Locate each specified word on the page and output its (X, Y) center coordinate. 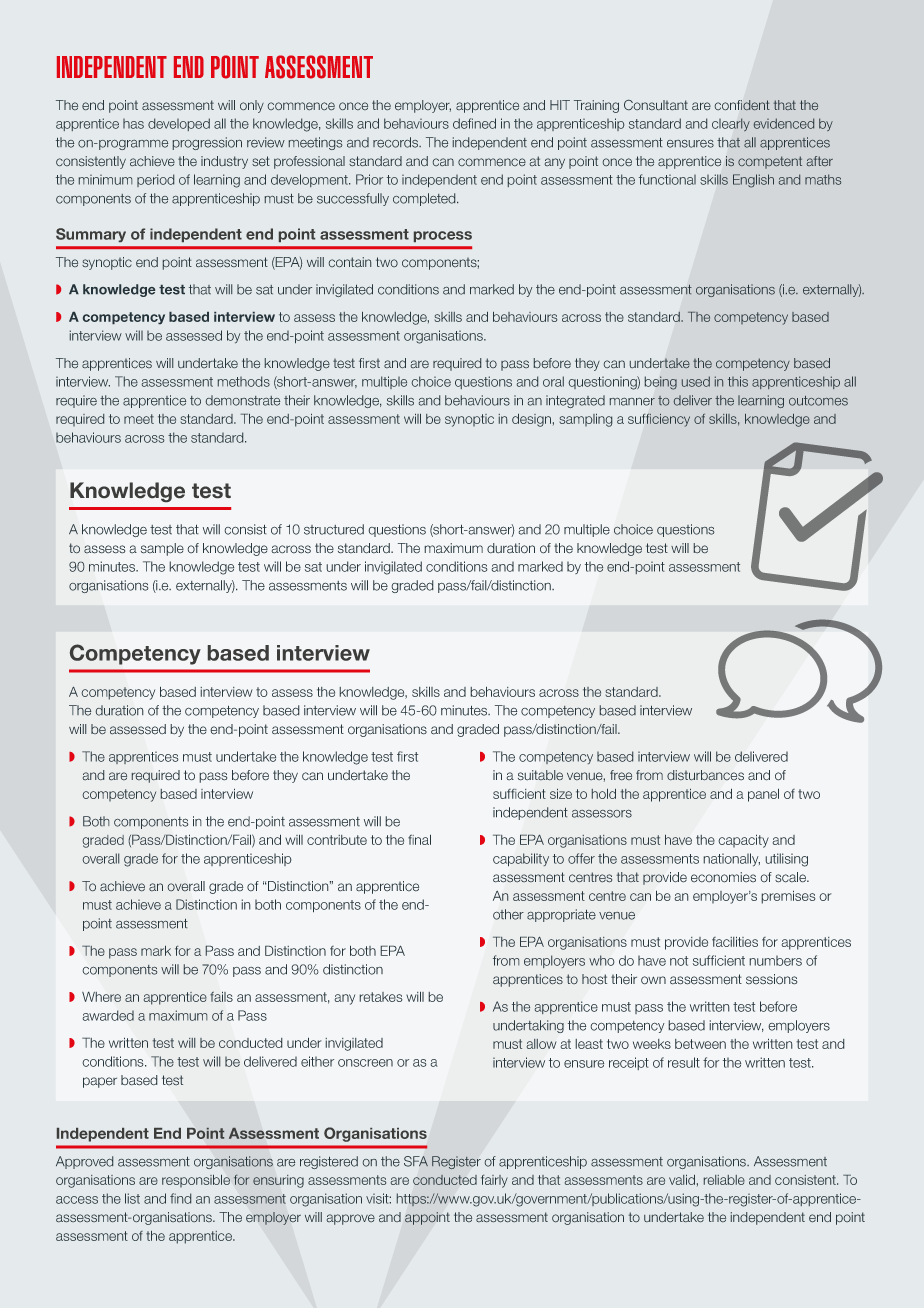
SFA (416, 1161)
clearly (731, 125)
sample (162, 549)
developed (179, 124)
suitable (540, 775)
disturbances (705, 775)
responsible (196, 1181)
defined (474, 123)
